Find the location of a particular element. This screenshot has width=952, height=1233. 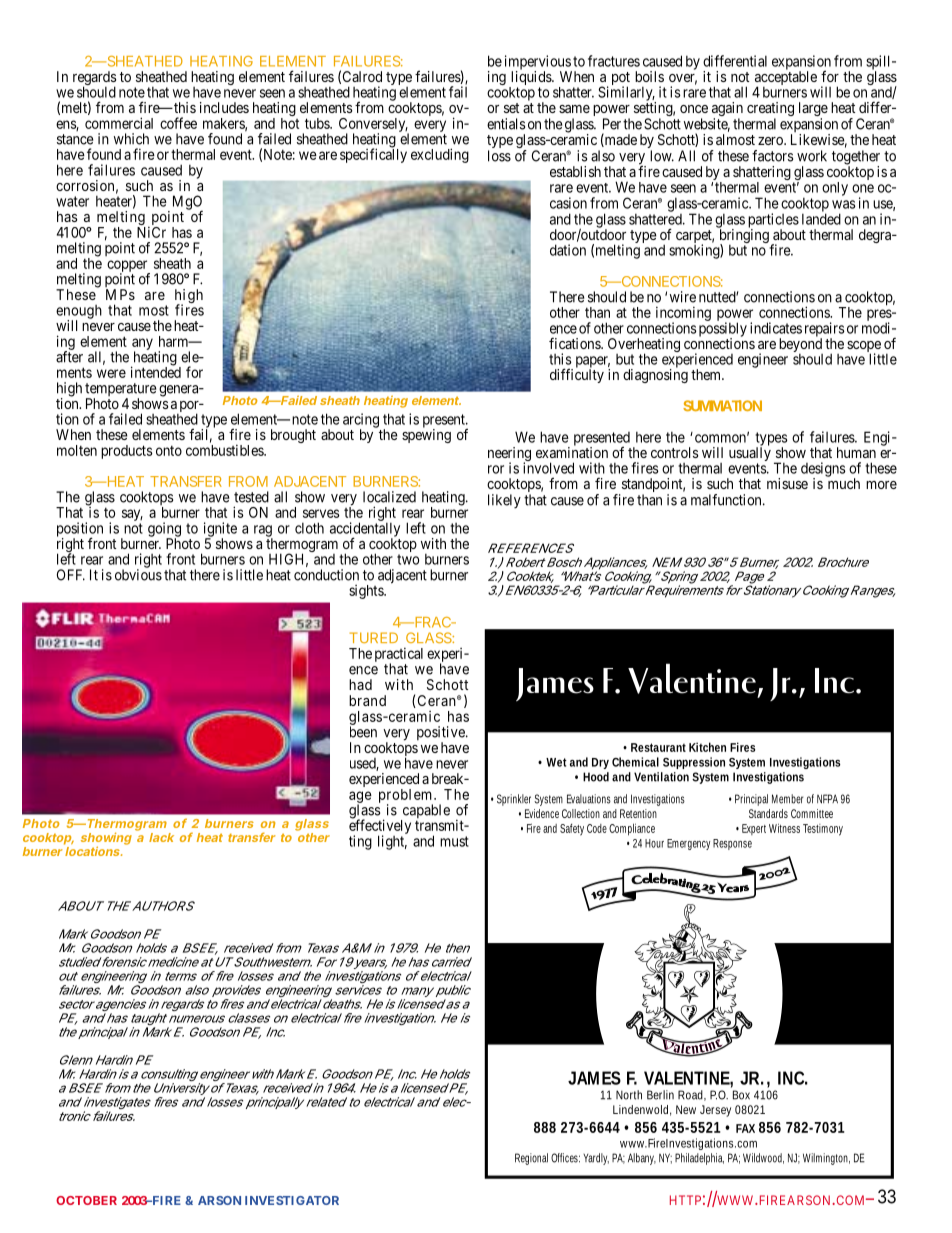

coffee is located at coordinates (178, 123).
